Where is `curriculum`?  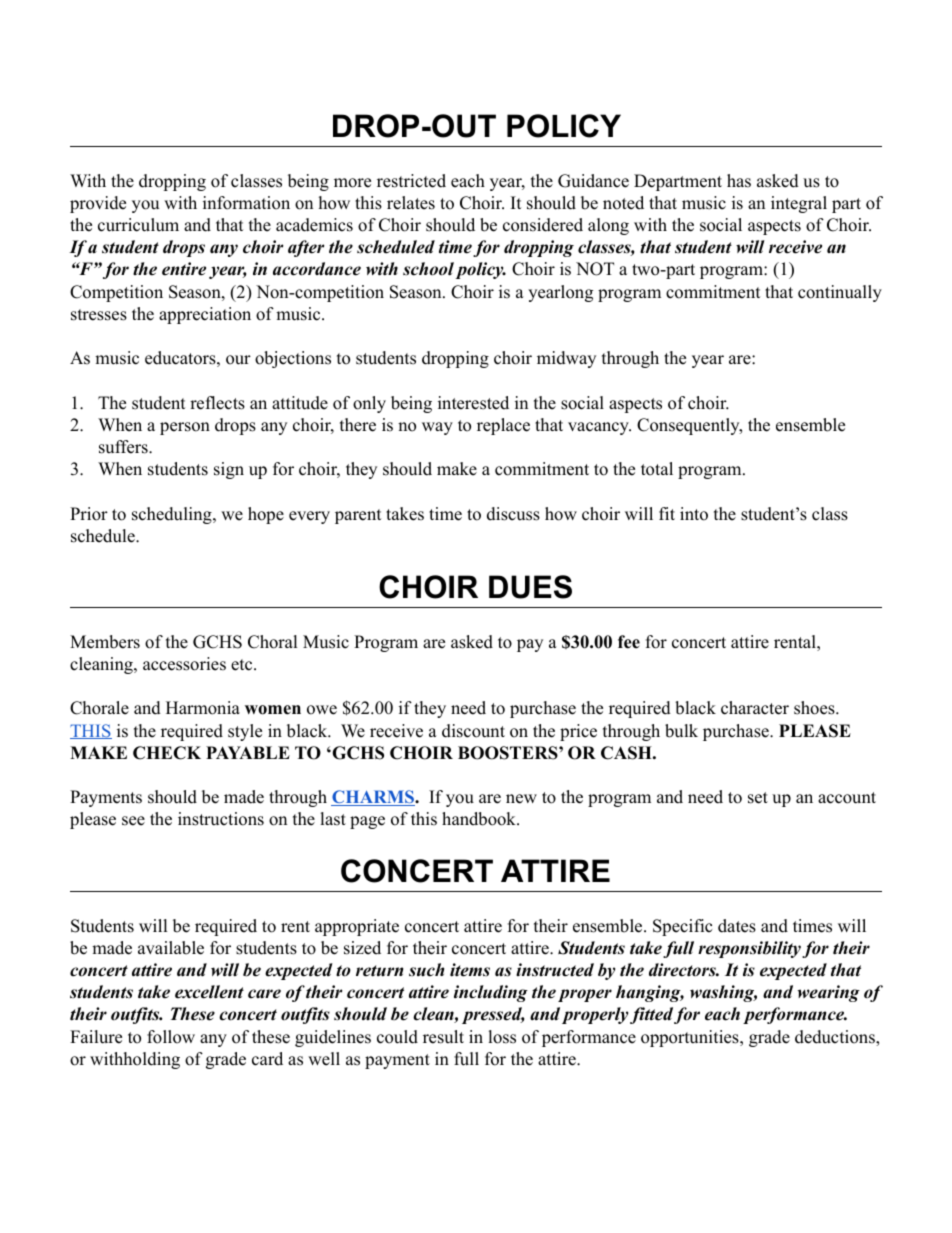
curriculum is located at coordinates (138, 225).
